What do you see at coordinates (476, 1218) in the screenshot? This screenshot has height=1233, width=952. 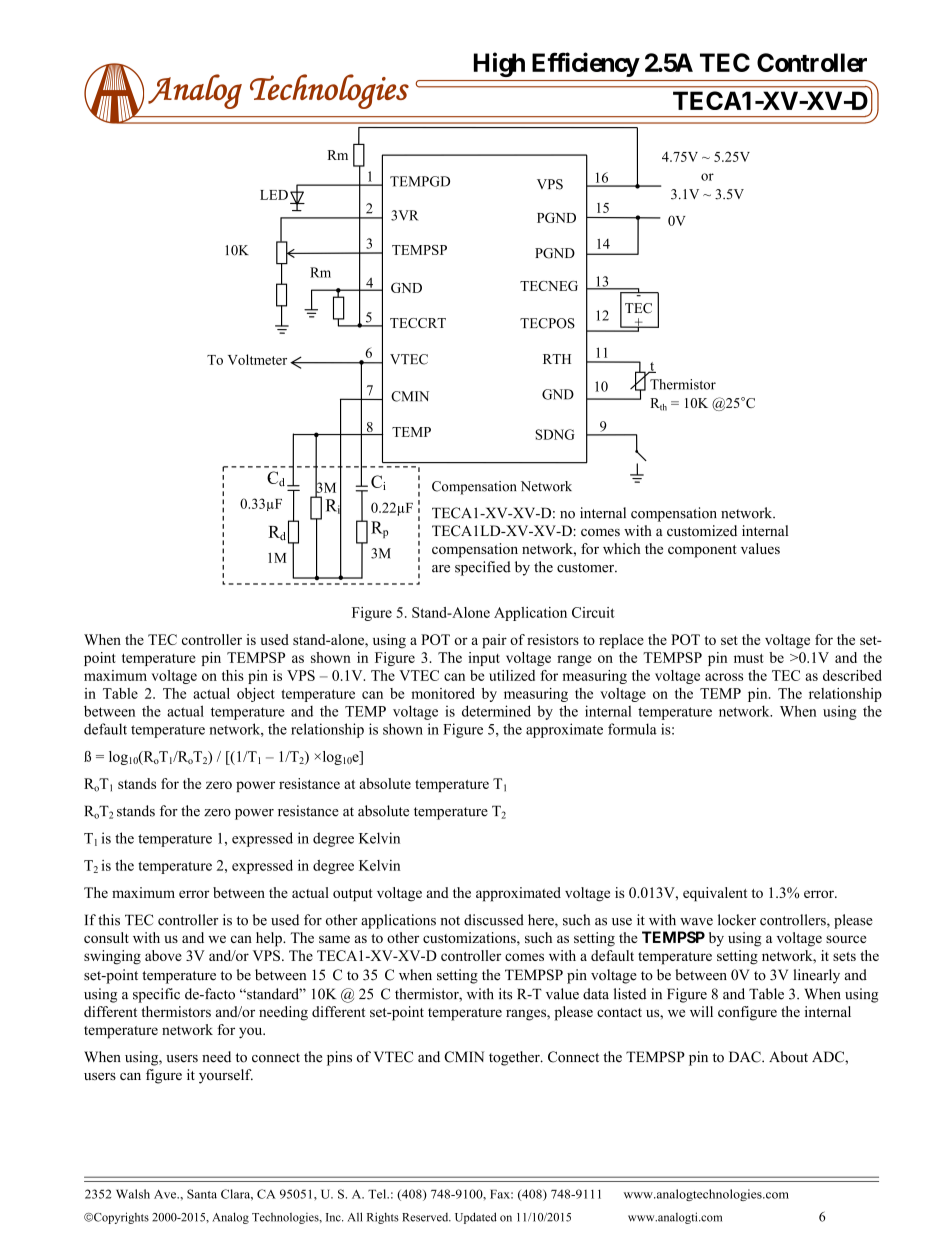 I see `Updated` at bounding box center [476, 1218].
